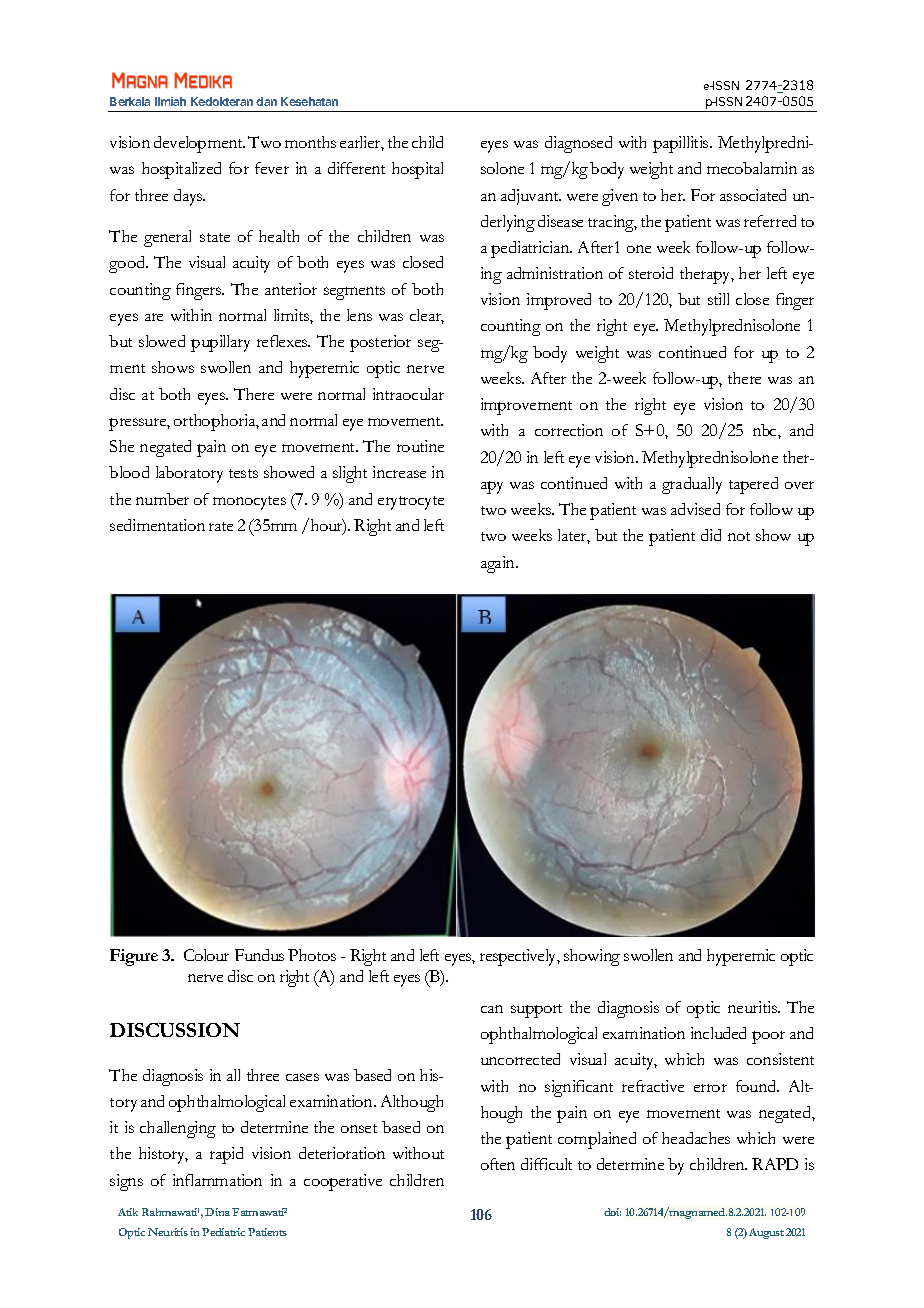 This image has width=924, height=1308. Describe the element at coordinates (221, 526) in the image. I see `rate` at that location.
